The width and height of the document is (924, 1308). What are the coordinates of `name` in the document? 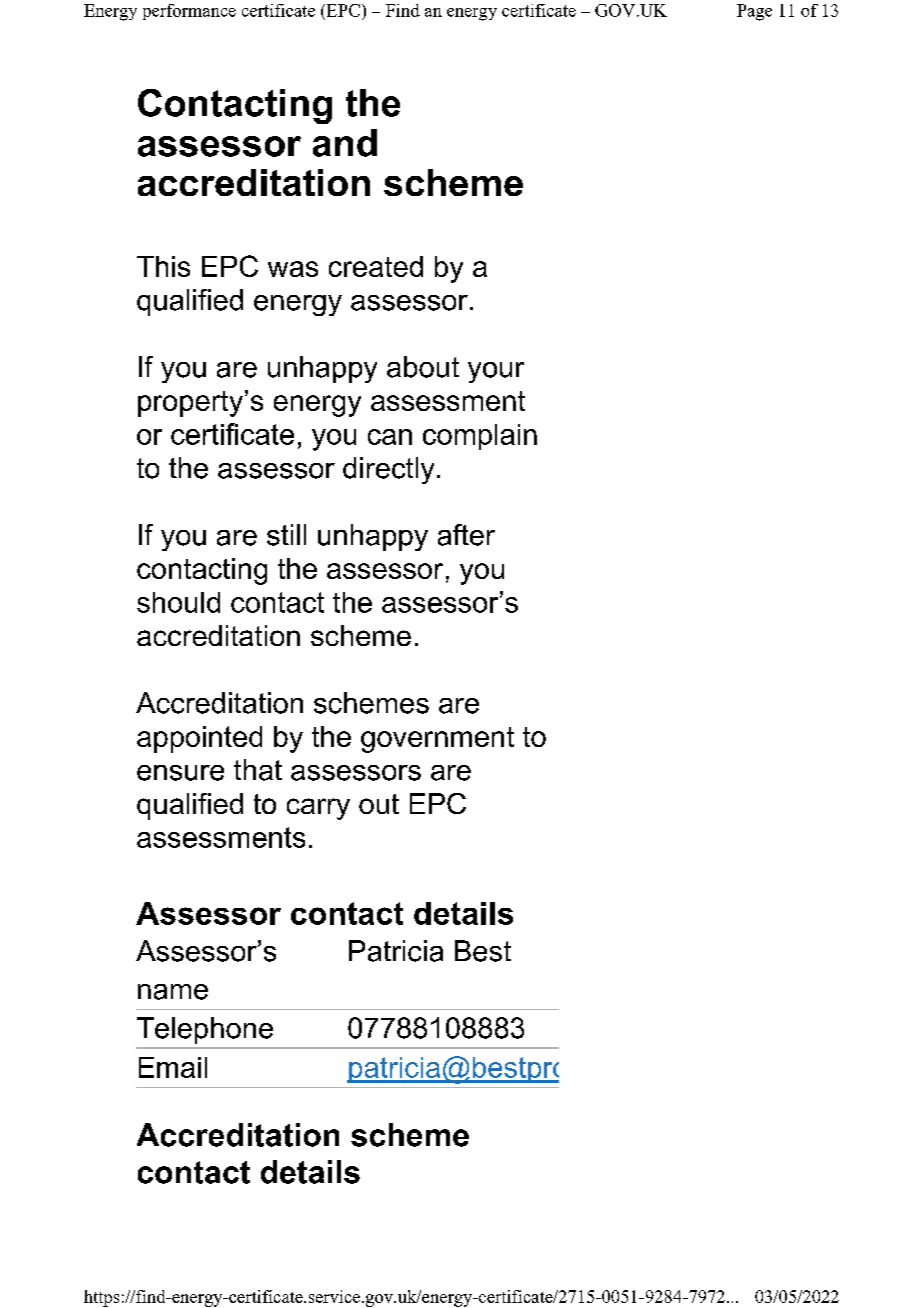 It's located at (173, 992).
